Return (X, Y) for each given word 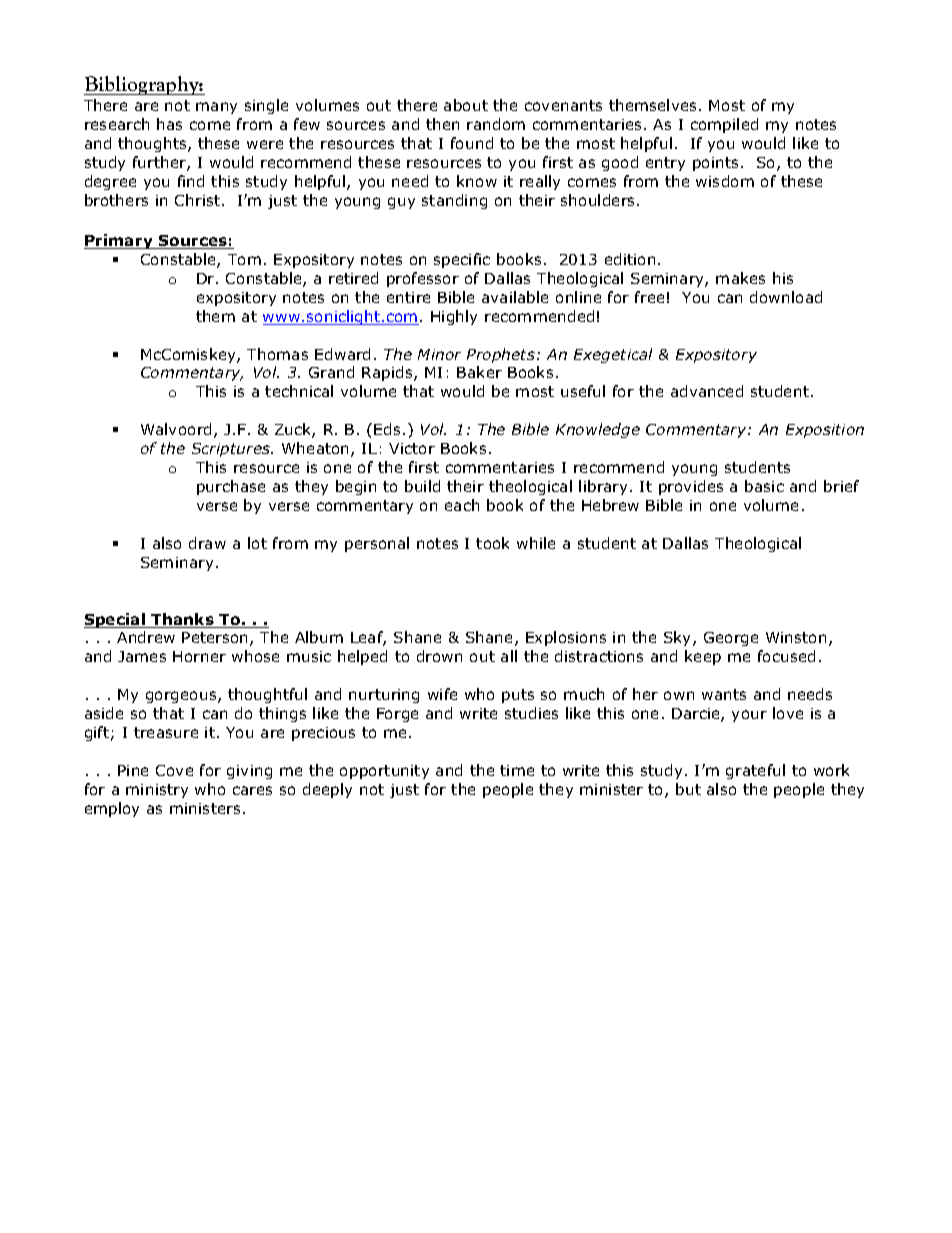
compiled (724, 125)
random (496, 124)
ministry (157, 791)
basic (764, 486)
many (216, 108)
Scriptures (232, 450)
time (517, 770)
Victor (412, 448)
